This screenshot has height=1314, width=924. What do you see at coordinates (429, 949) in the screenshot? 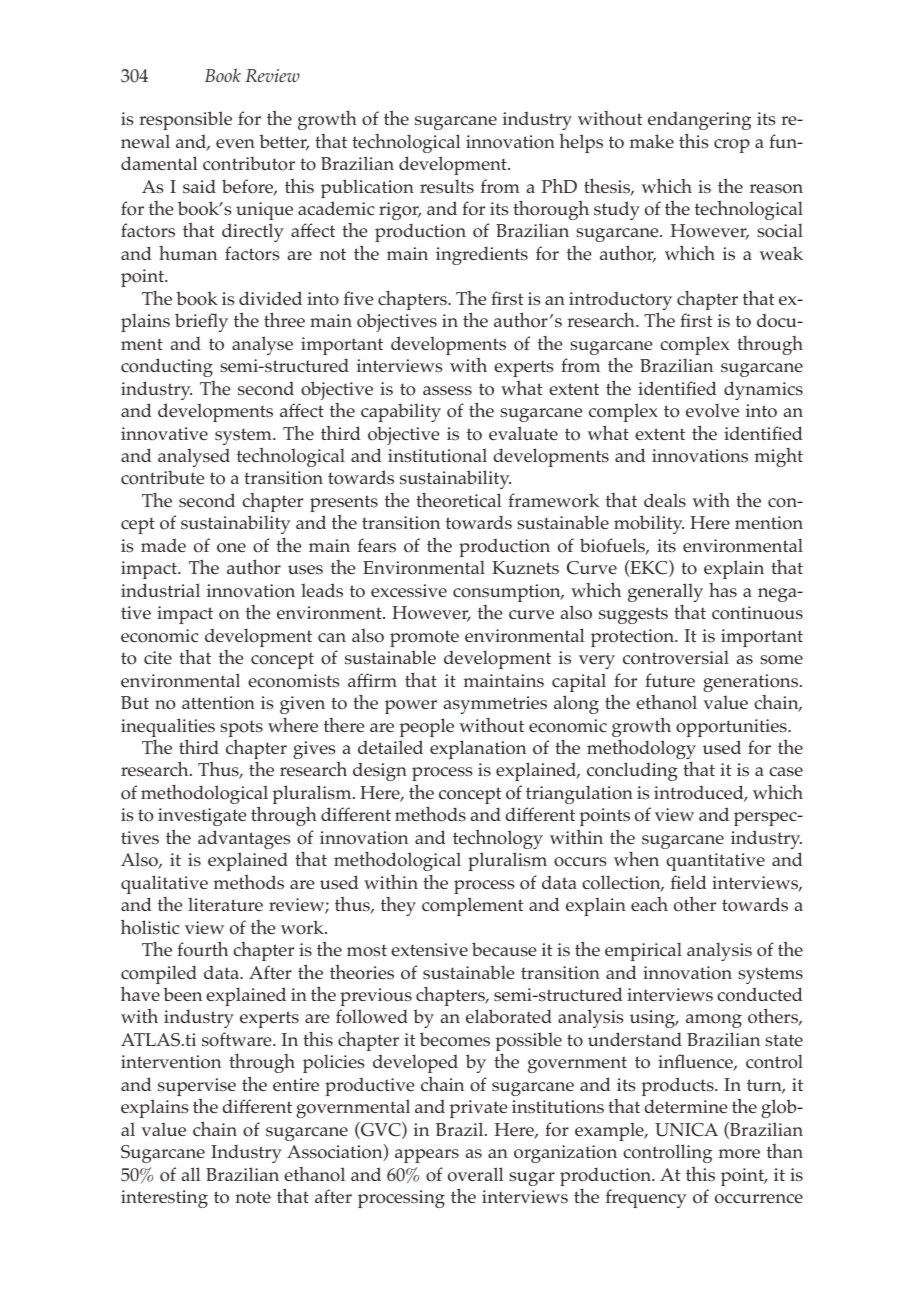
I see `extensive` at bounding box center [429, 949].
